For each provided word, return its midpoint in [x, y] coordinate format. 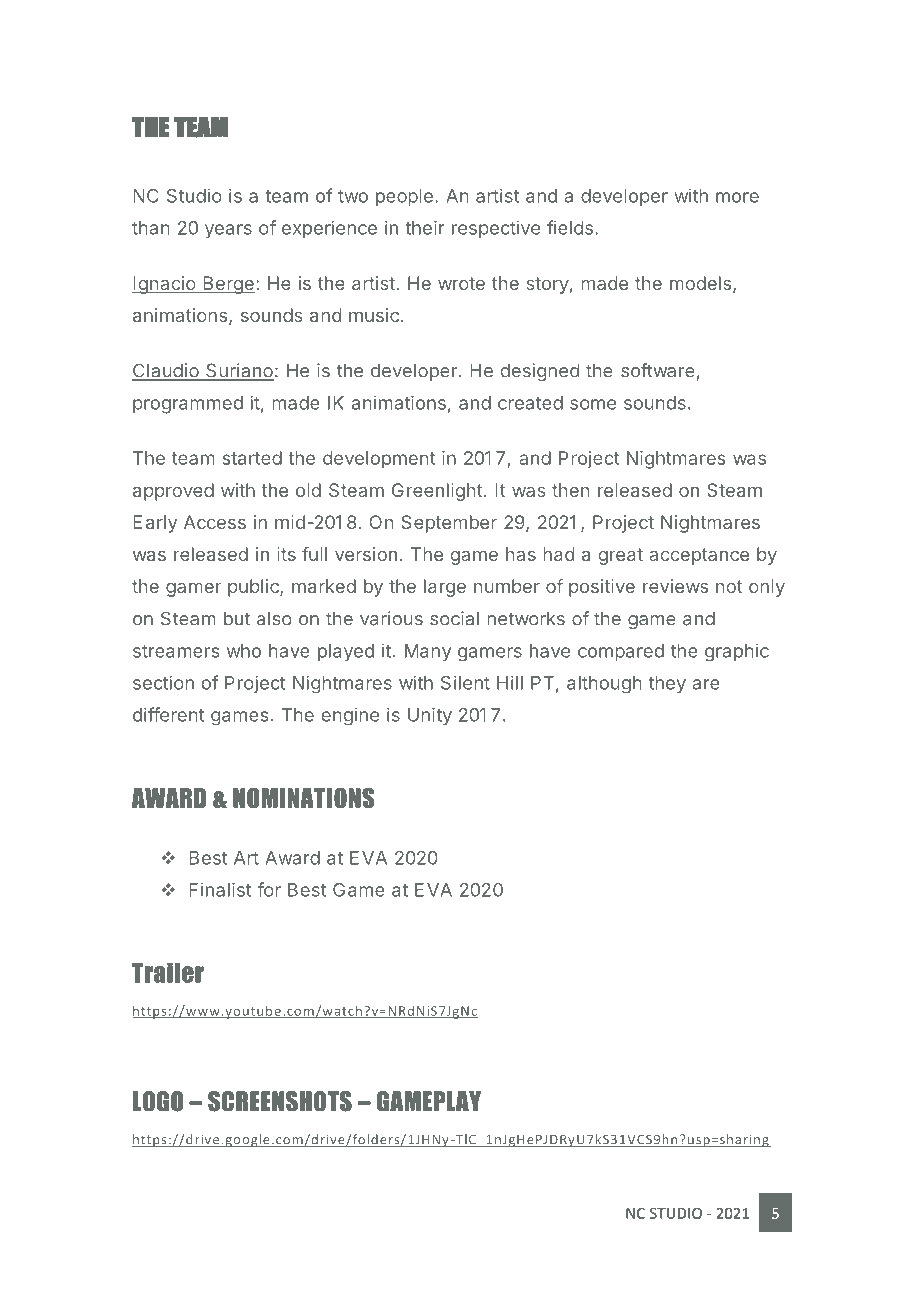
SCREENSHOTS [280, 1101]
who [244, 651]
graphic [737, 652]
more [737, 197]
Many [428, 652]
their [424, 227]
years [228, 231]
